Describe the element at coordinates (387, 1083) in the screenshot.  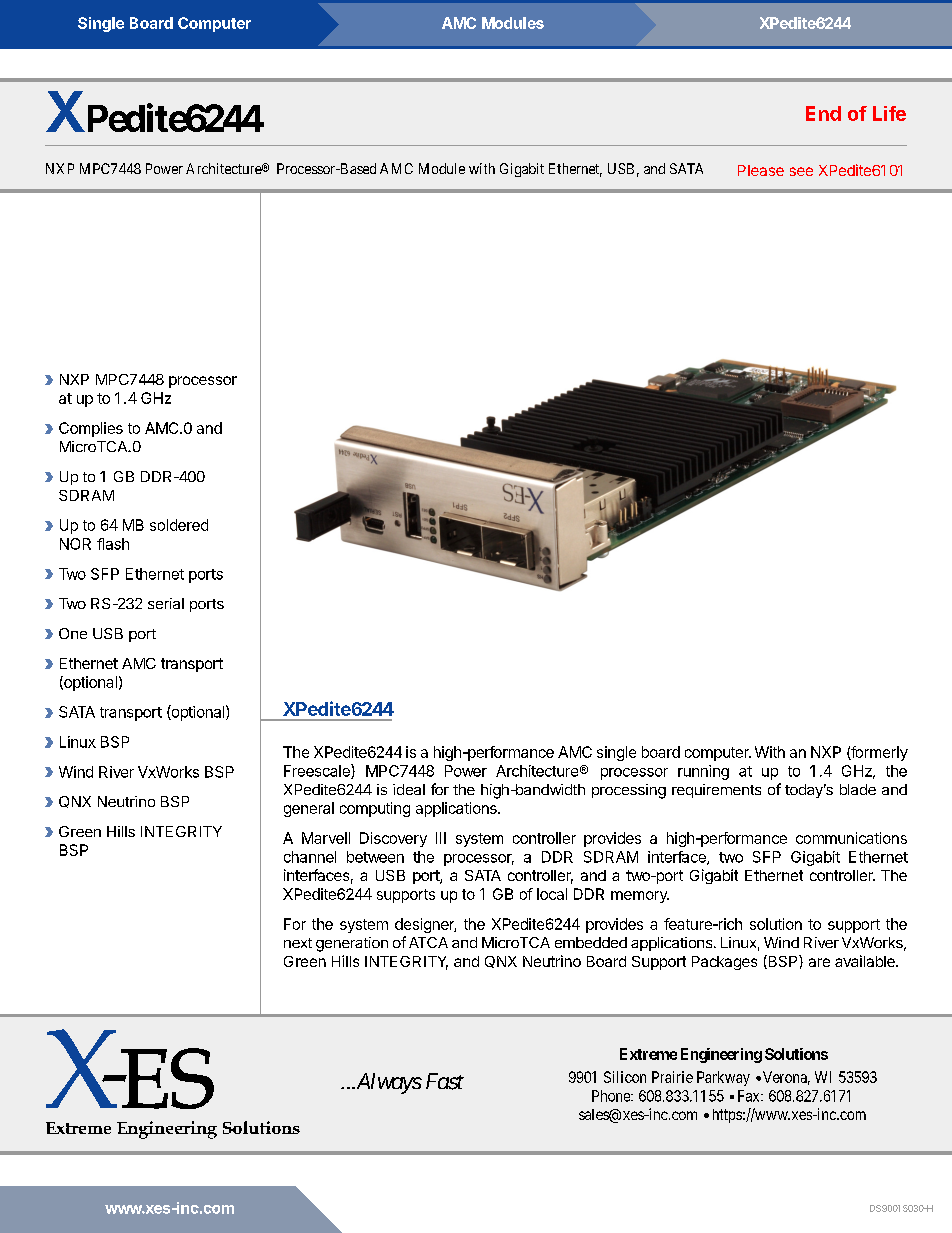
I see `Always` at that location.
